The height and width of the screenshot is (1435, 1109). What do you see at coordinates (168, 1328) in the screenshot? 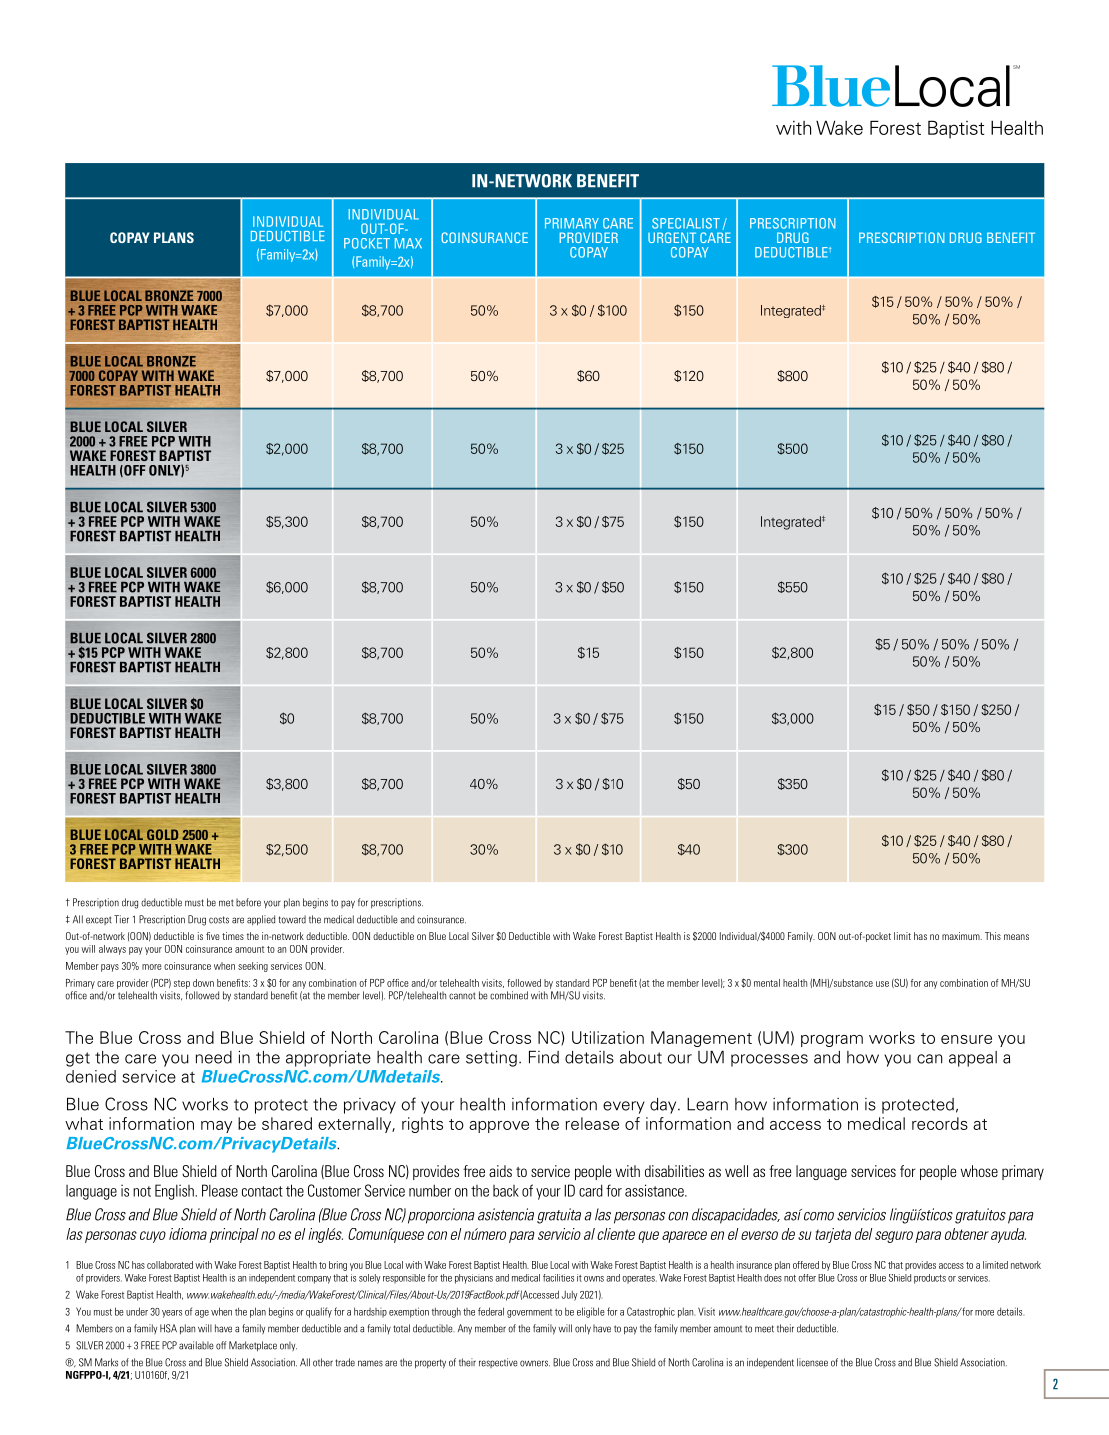
I see `HSA` at bounding box center [168, 1328].
